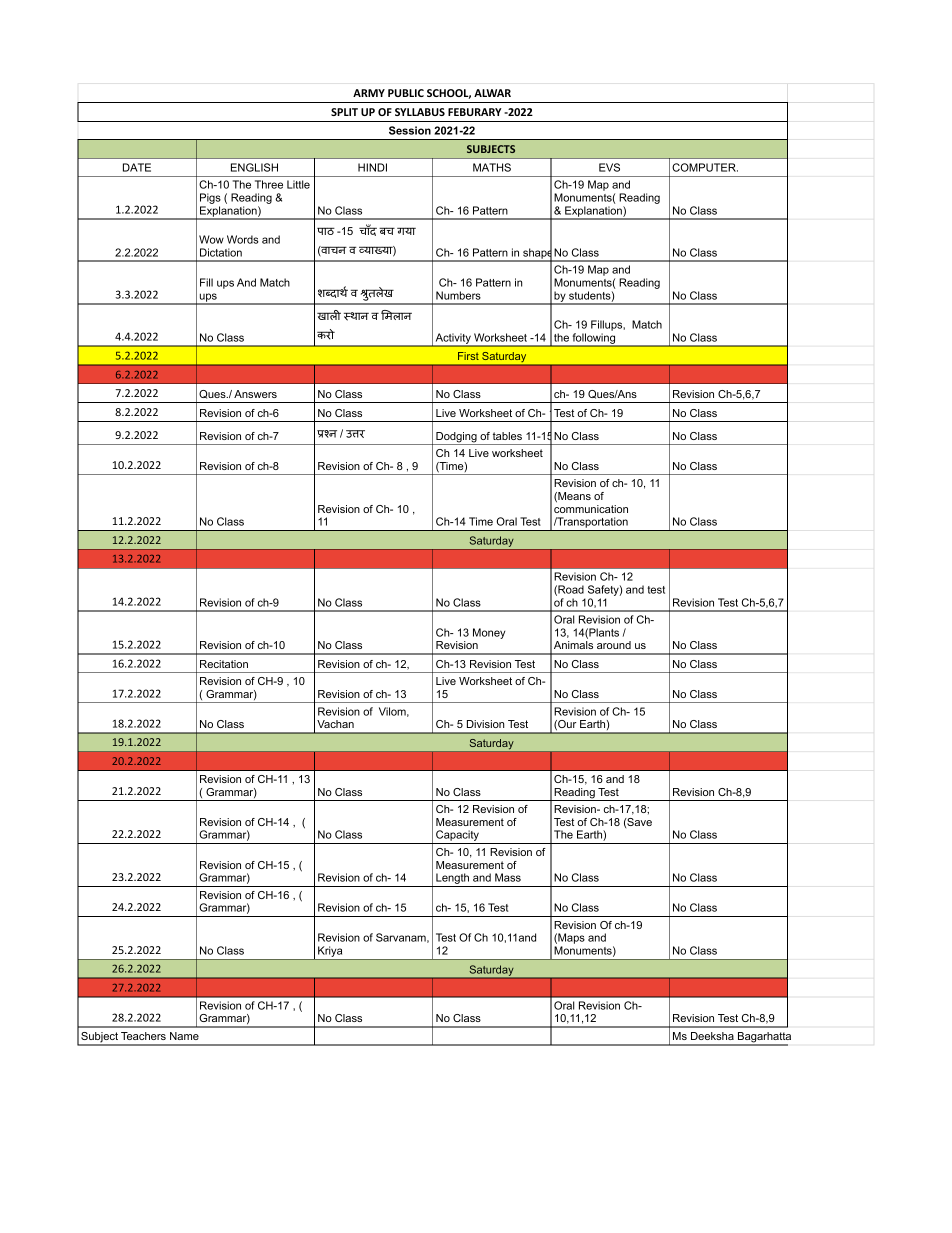  Describe the element at coordinates (489, 633) in the page. I see `Money` at that location.
